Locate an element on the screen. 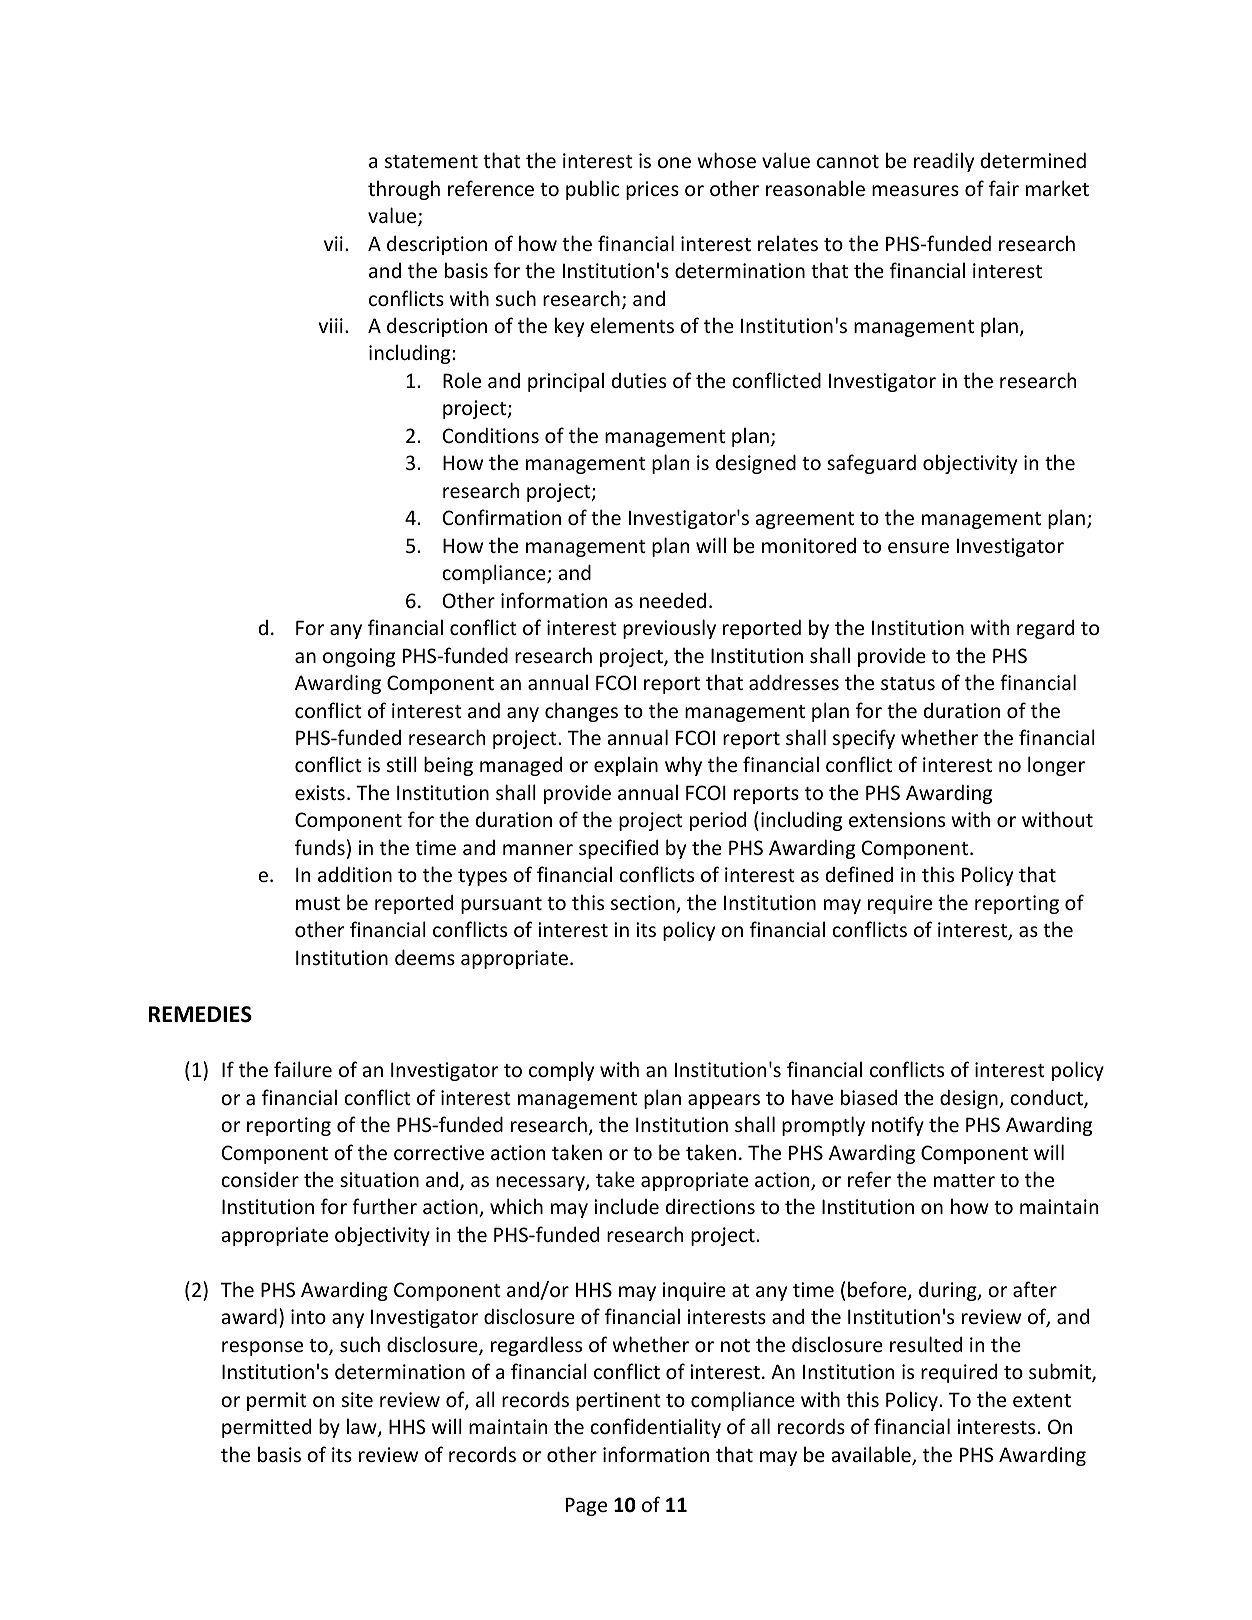 Image resolution: width=1252 pixels, height=1620 pixels. ongoing is located at coordinates (359, 657).
